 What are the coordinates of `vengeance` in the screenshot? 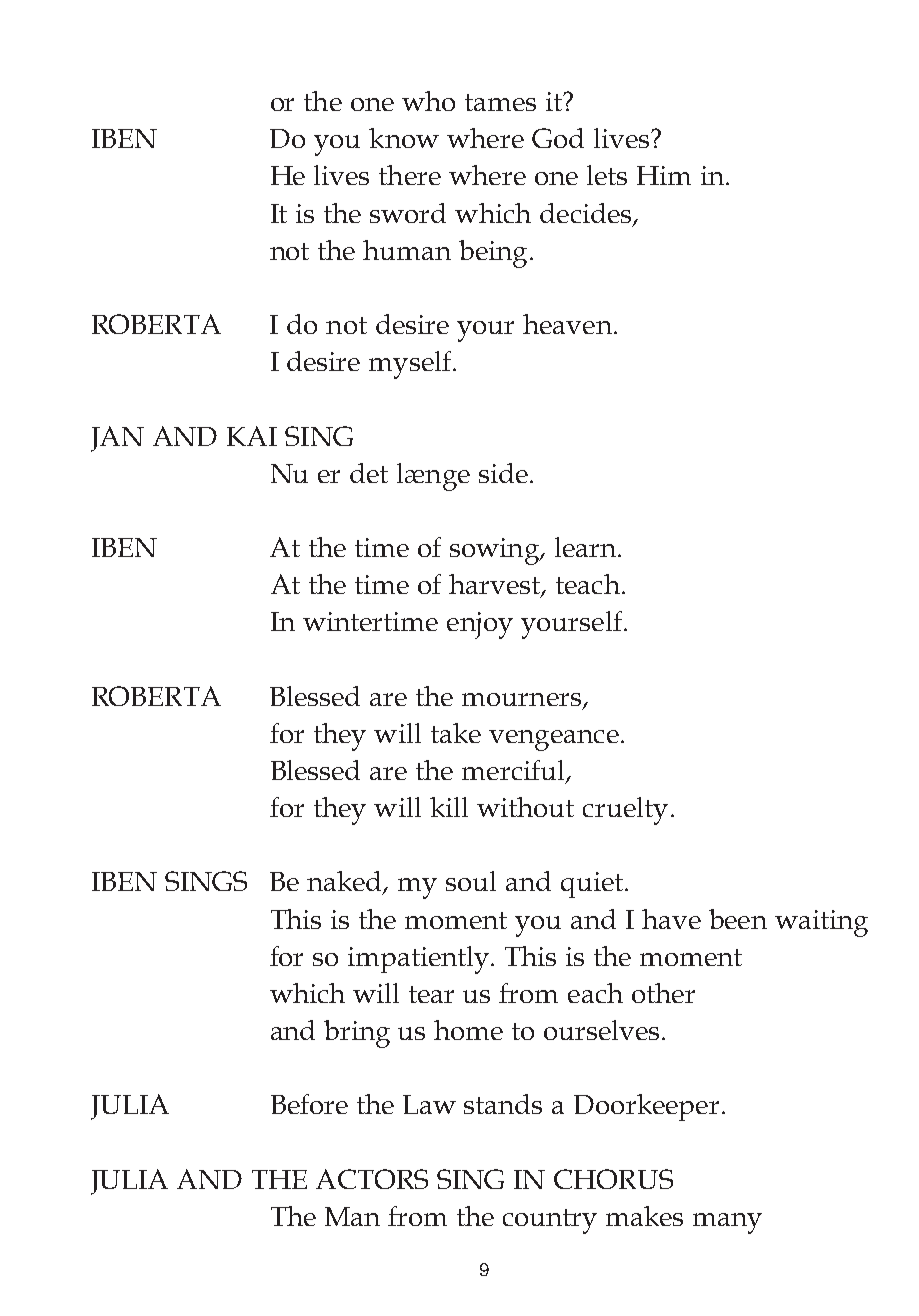 It's located at (554, 740).
